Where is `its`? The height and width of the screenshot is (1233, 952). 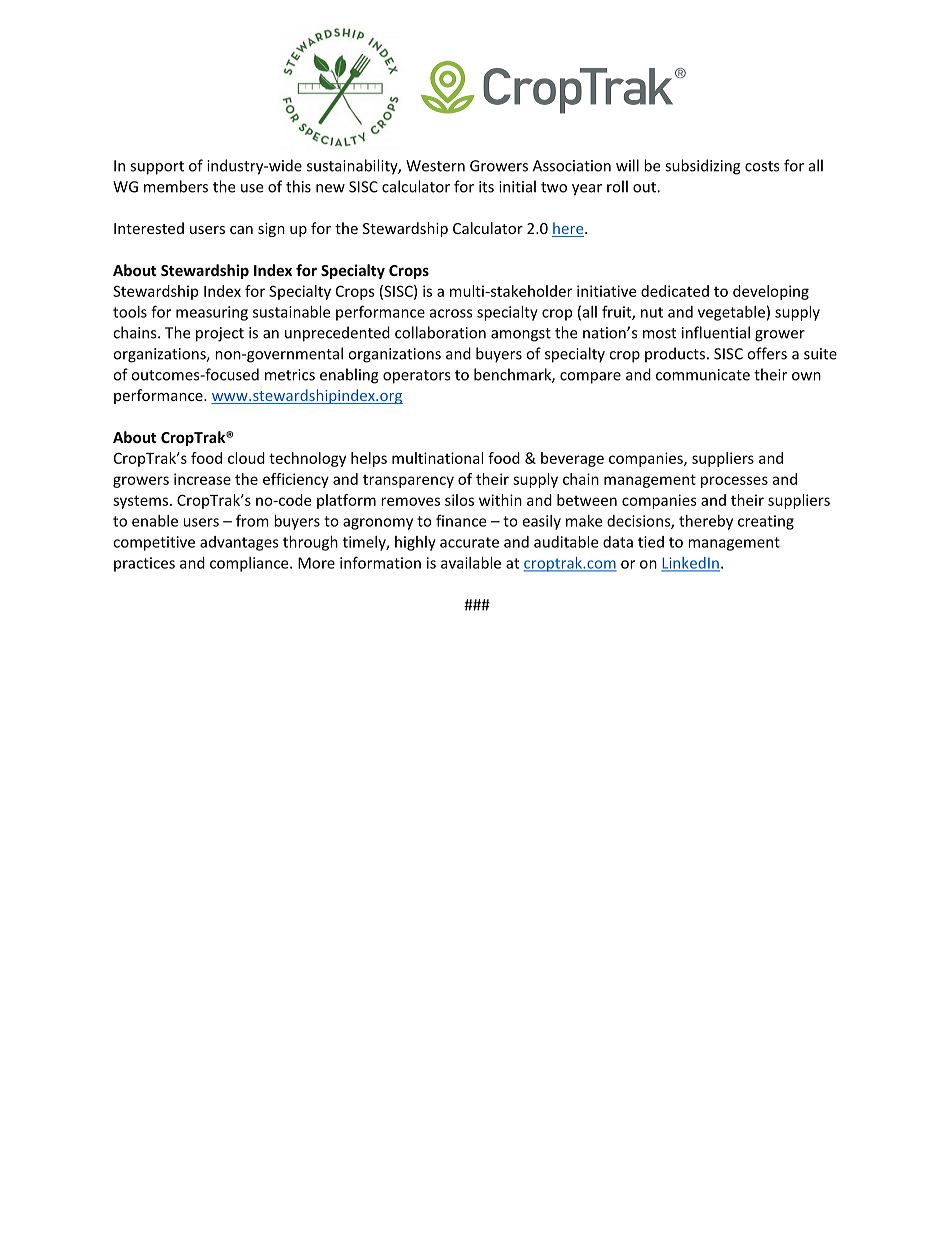
its is located at coordinates (486, 187).
